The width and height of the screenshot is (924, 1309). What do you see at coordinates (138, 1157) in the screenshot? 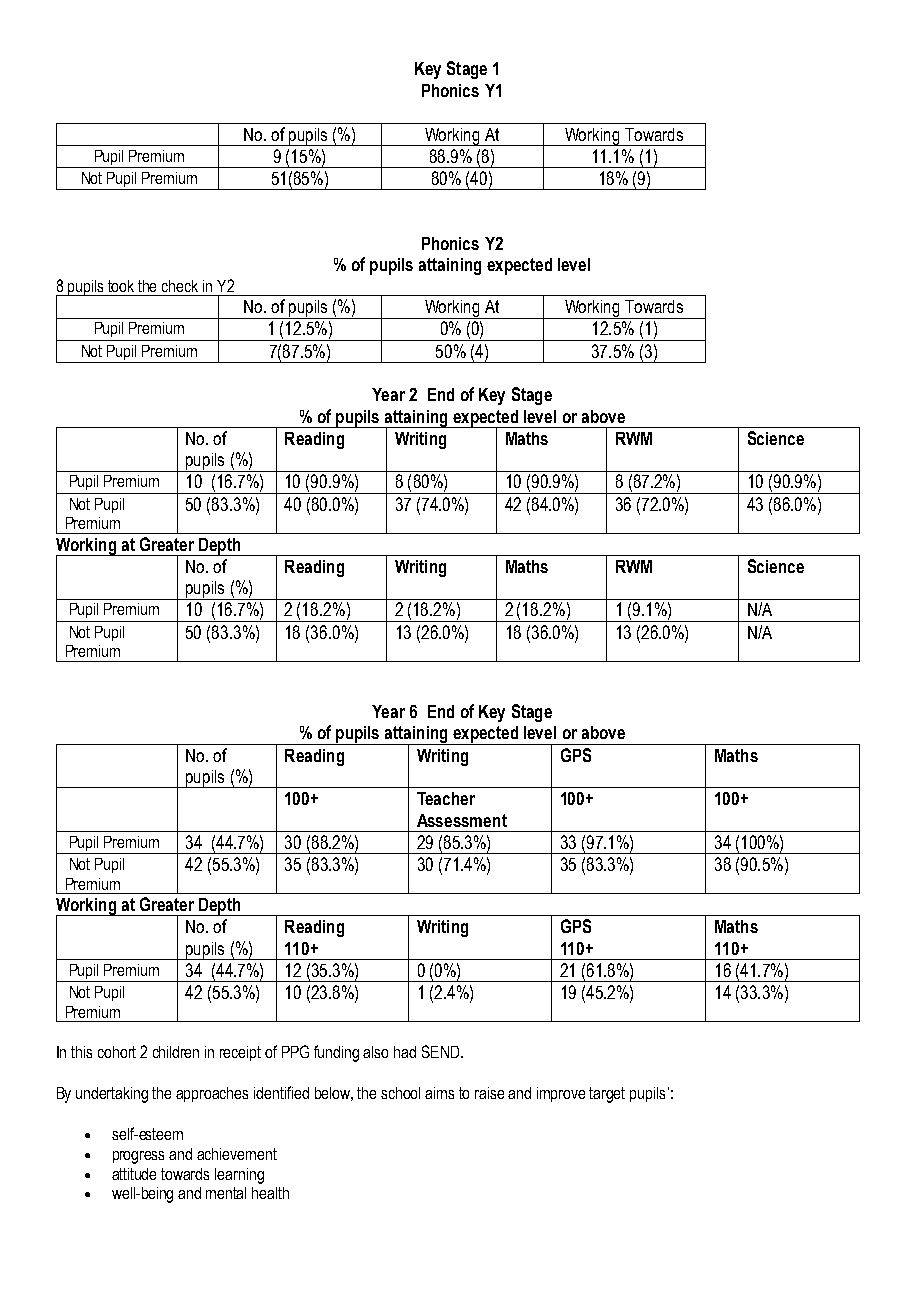
I see `progress` at bounding box center [138, 1157].
